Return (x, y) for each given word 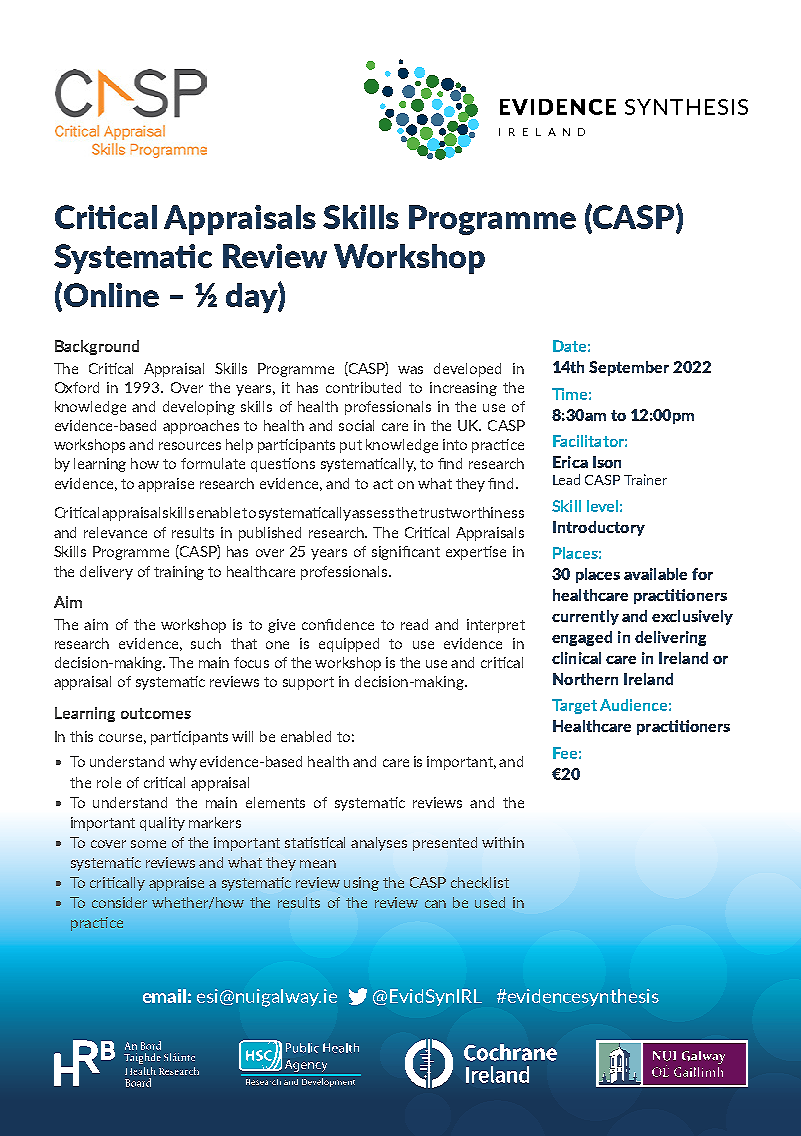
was (410, 370)
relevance (115, 532)
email (164, 996)
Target (574, 706)
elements (275, 802)
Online (110, 296)
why (183, 763)
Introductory (599, 528)
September (629, 368)
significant (406, 553)
